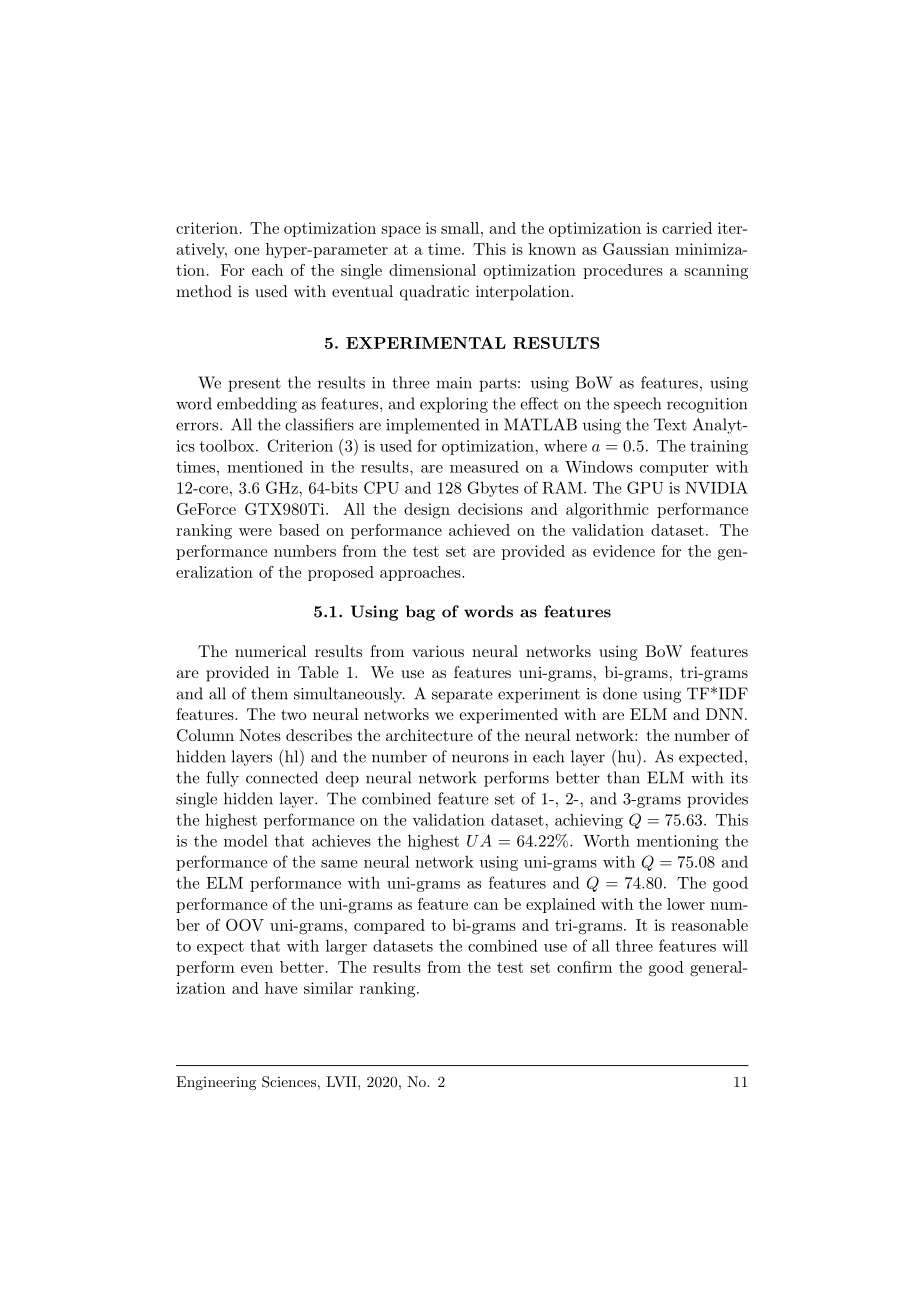  What do you see at coordinates (479, 530) in the screenshot?
I see `achieved` at bounding box center [479, 530].
